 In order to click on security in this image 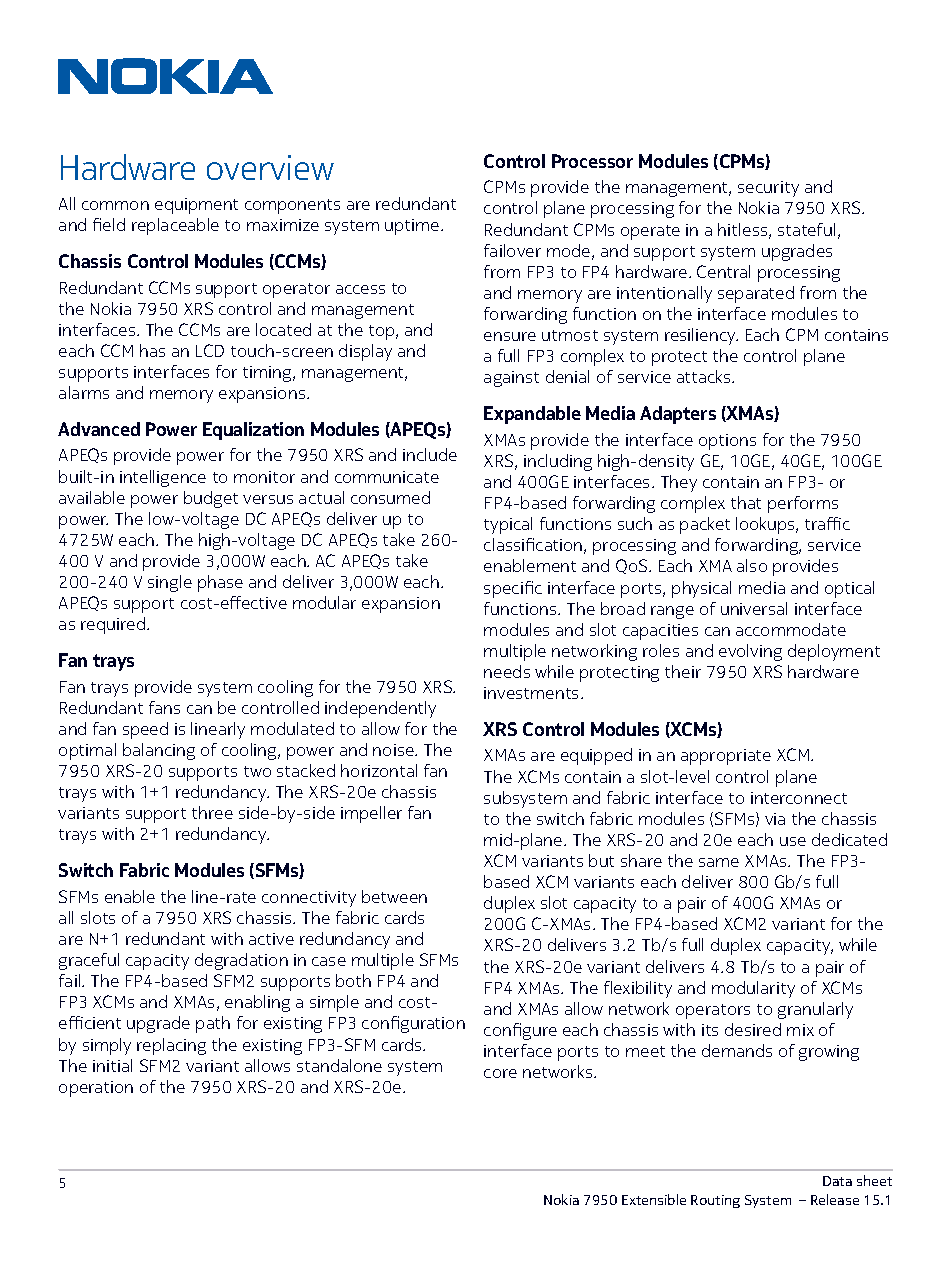, I will do `click(768, 189)`.
